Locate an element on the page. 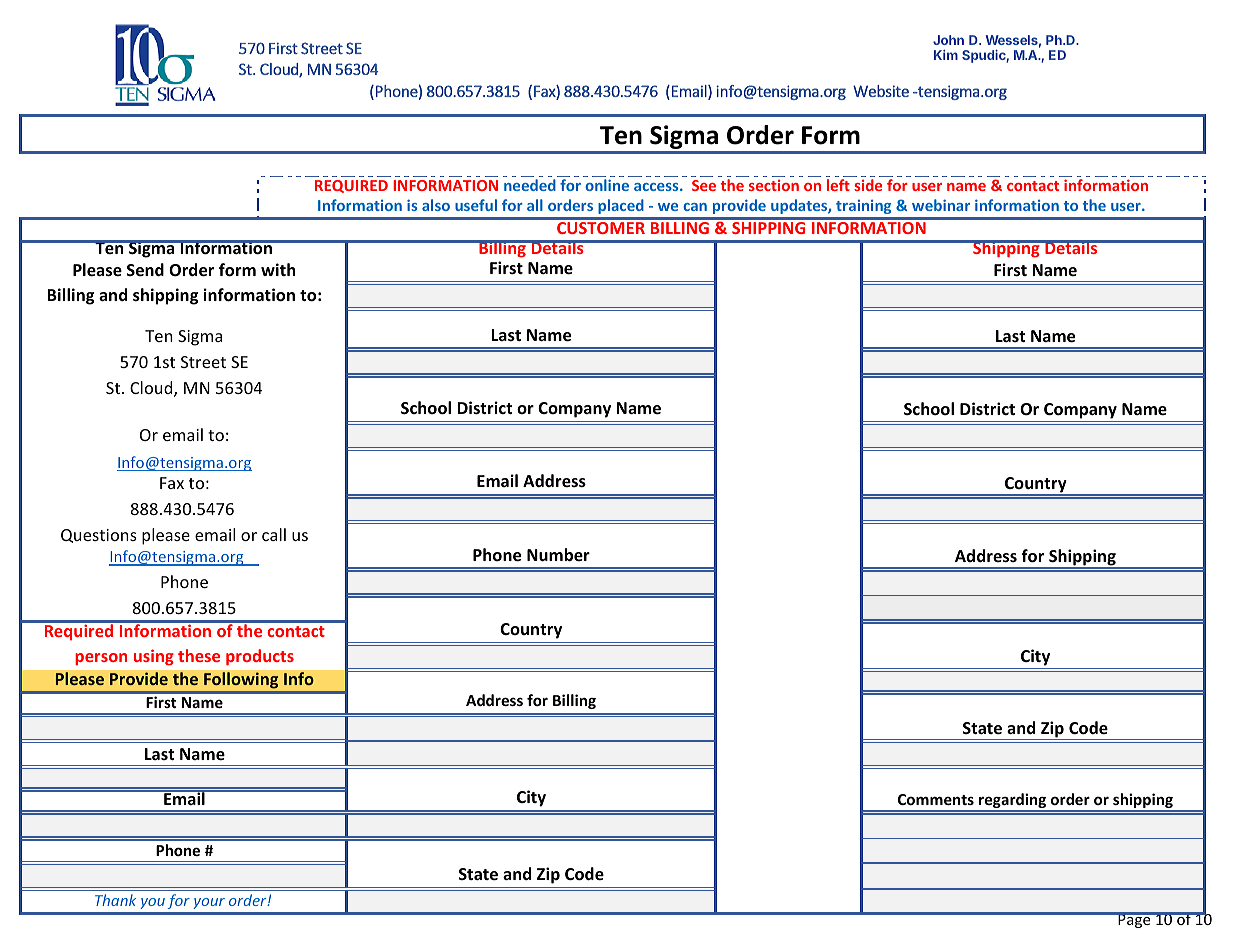  Send is located at coordinates (145, 270).
